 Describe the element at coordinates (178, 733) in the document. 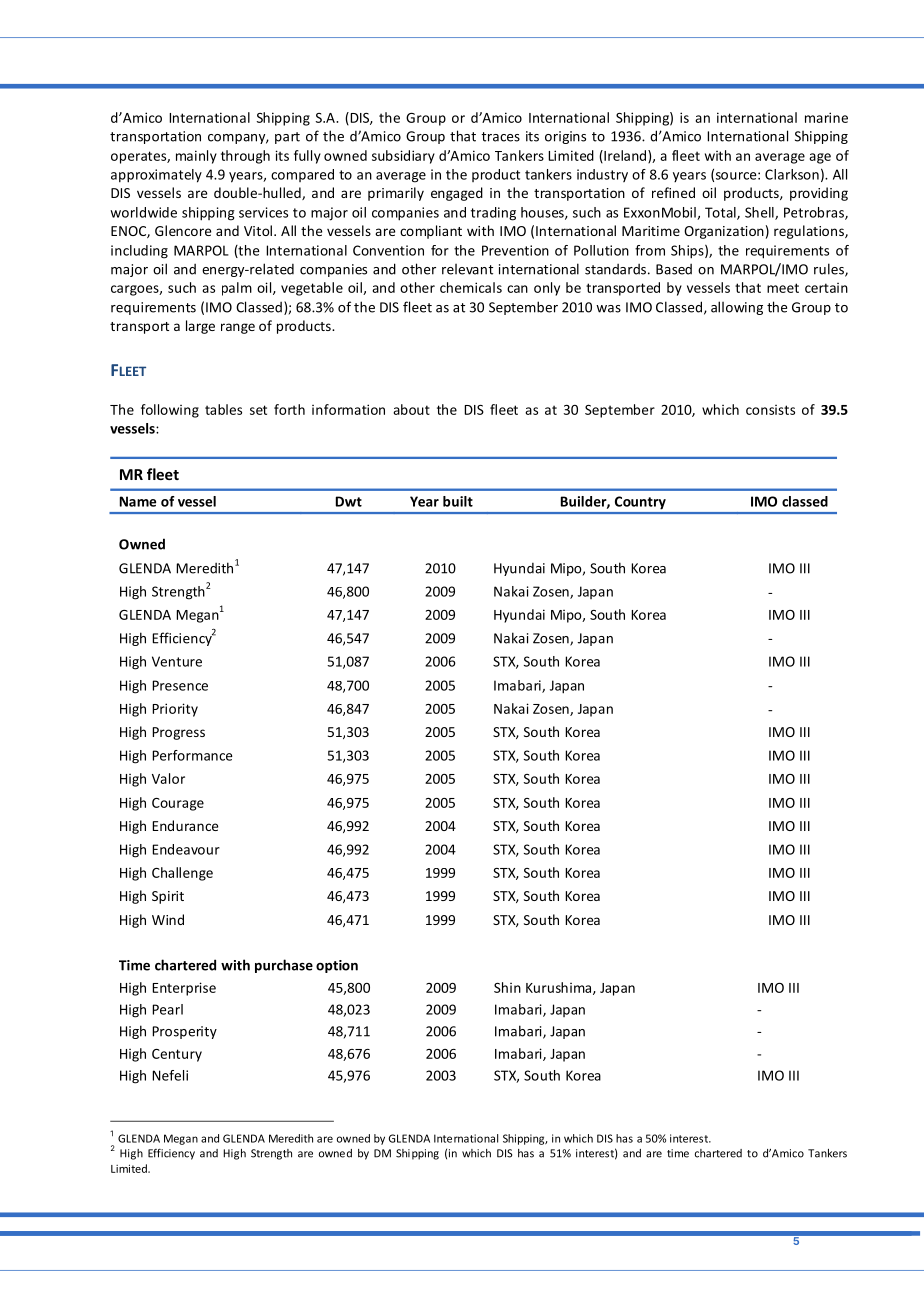

I see `Progress` at that location.
